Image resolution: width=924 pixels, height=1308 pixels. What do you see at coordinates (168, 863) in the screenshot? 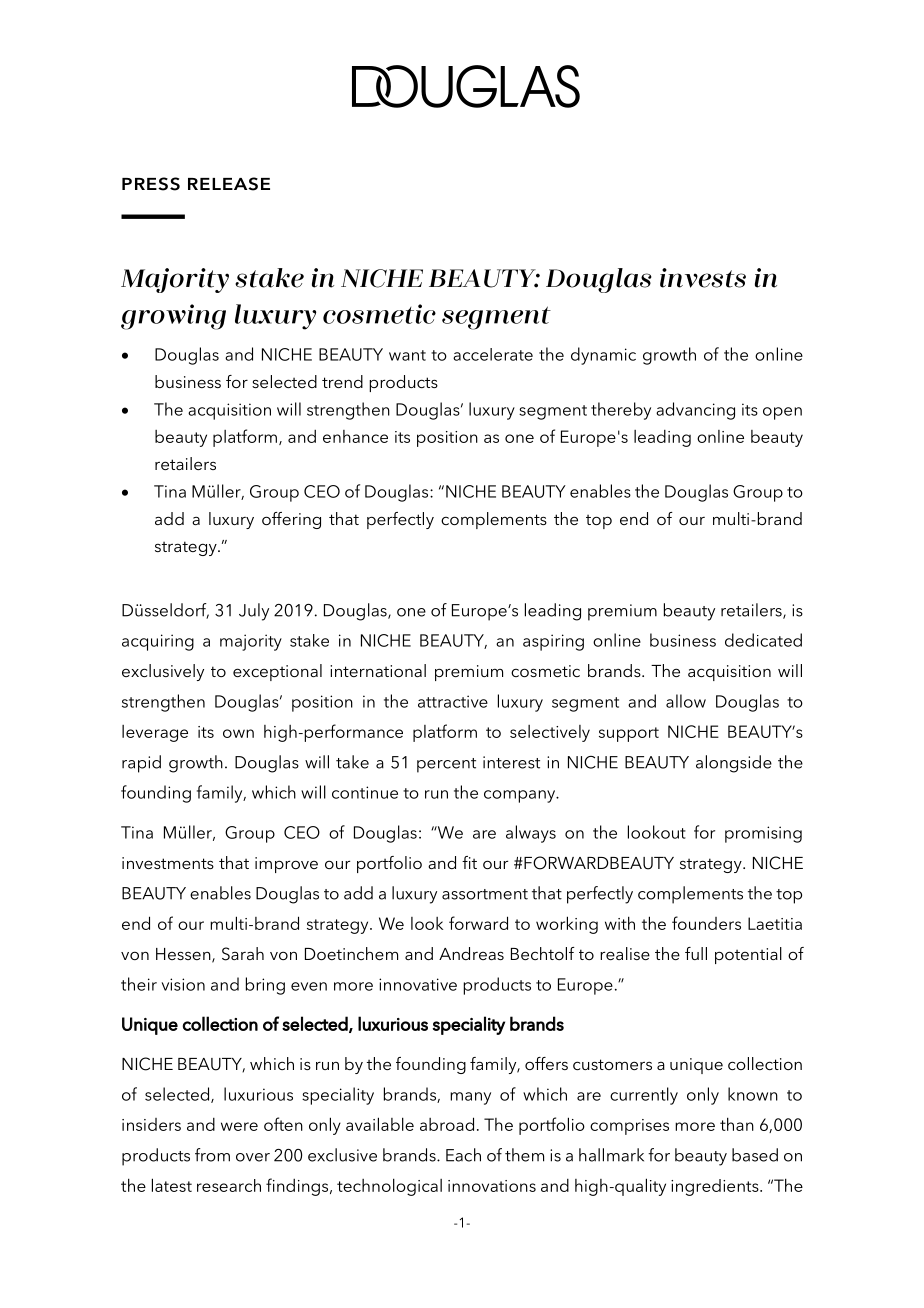
I see `investments` at bounding box center [168, 863].
